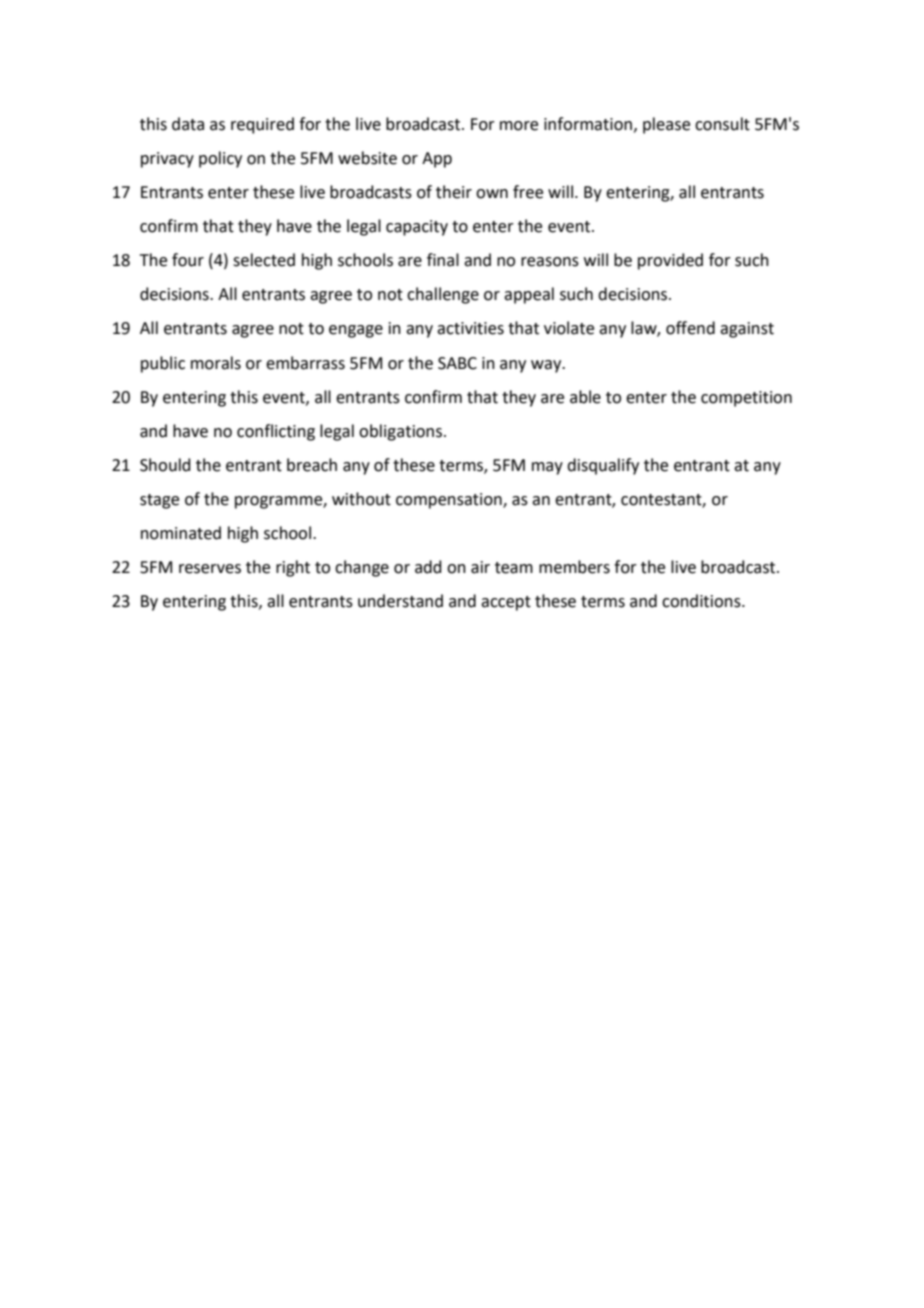 The height and width of the screenshot is (1308, 924). I want to click on activities, so click(470, 328).
